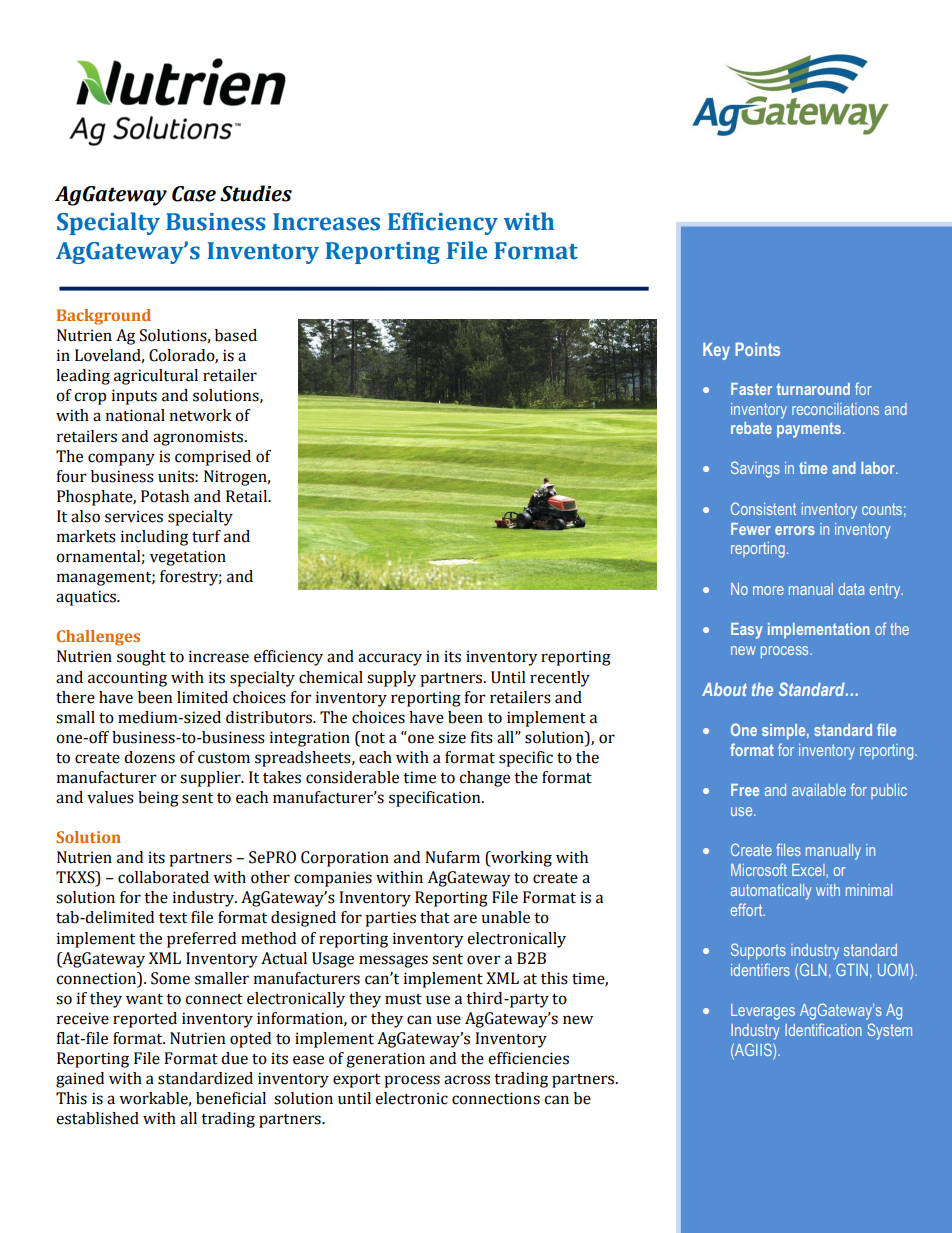 This screenshot has width=952, height=1233. What do you see at coordinates (141, 658) in the screenshot?
I see `sought` at bounding box center [141, 658].
